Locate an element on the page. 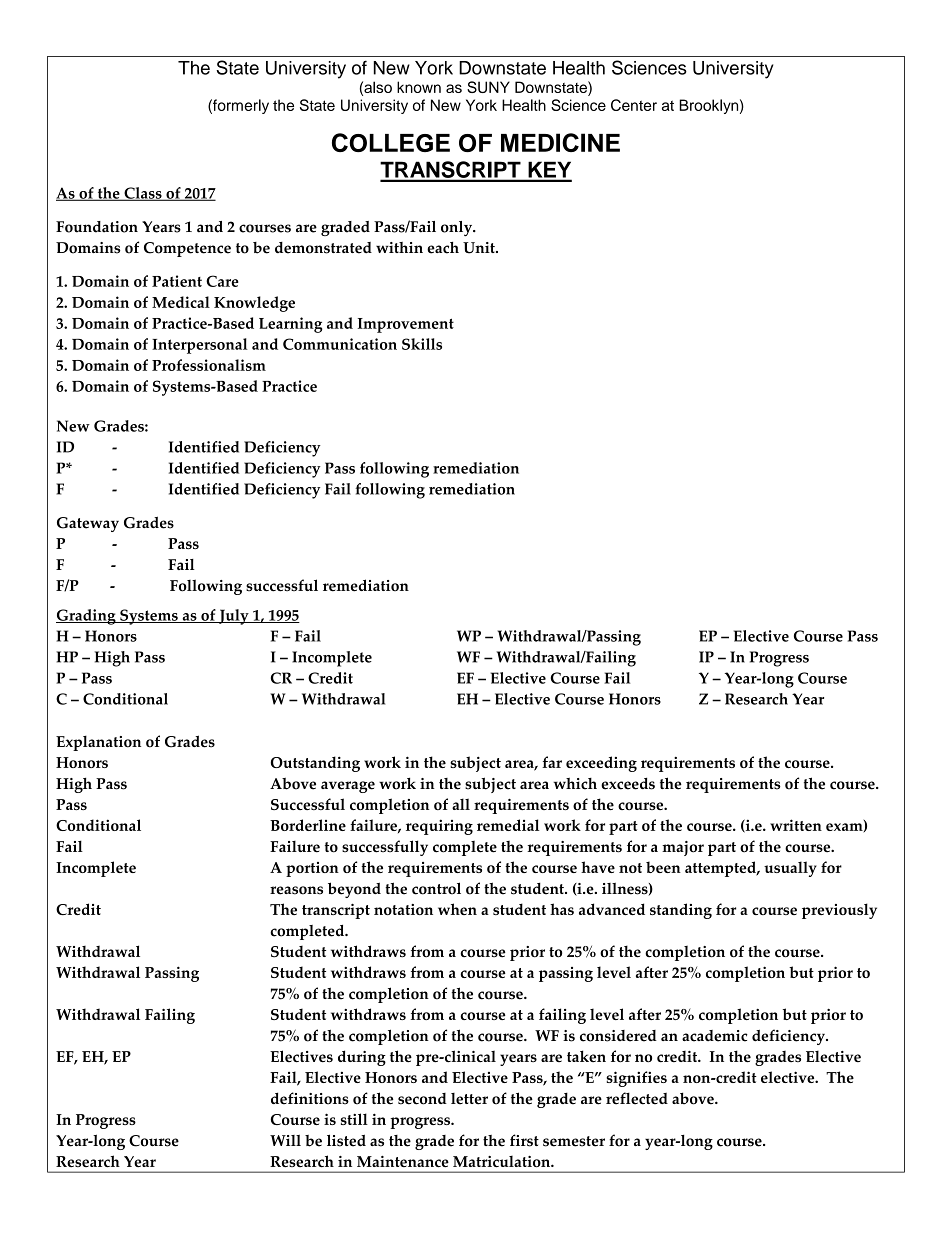 The height and width of the page is (1233, 952). July is located at coordinates (234, 617).
